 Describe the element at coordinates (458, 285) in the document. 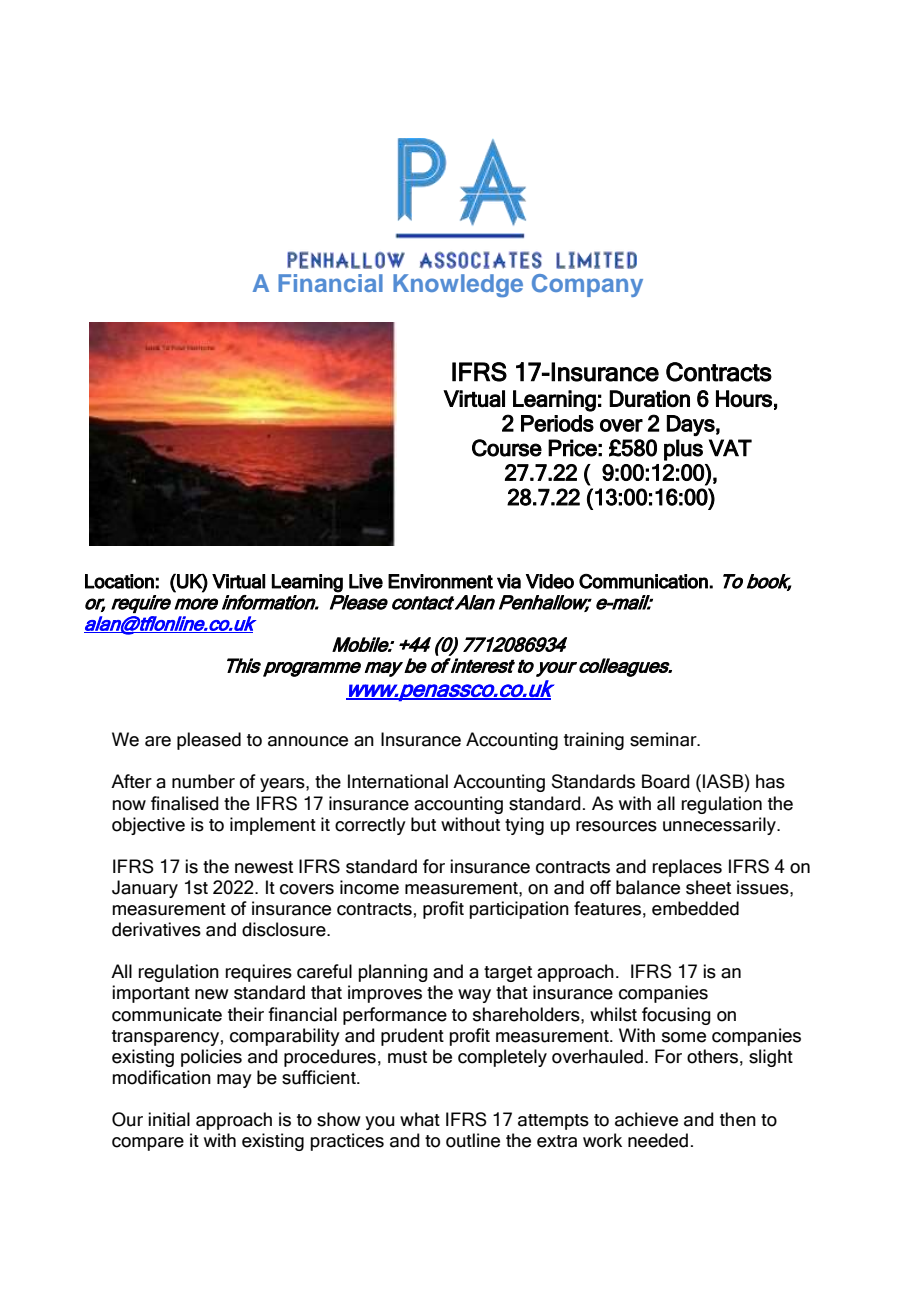

I see `Knowledge` at that location.
